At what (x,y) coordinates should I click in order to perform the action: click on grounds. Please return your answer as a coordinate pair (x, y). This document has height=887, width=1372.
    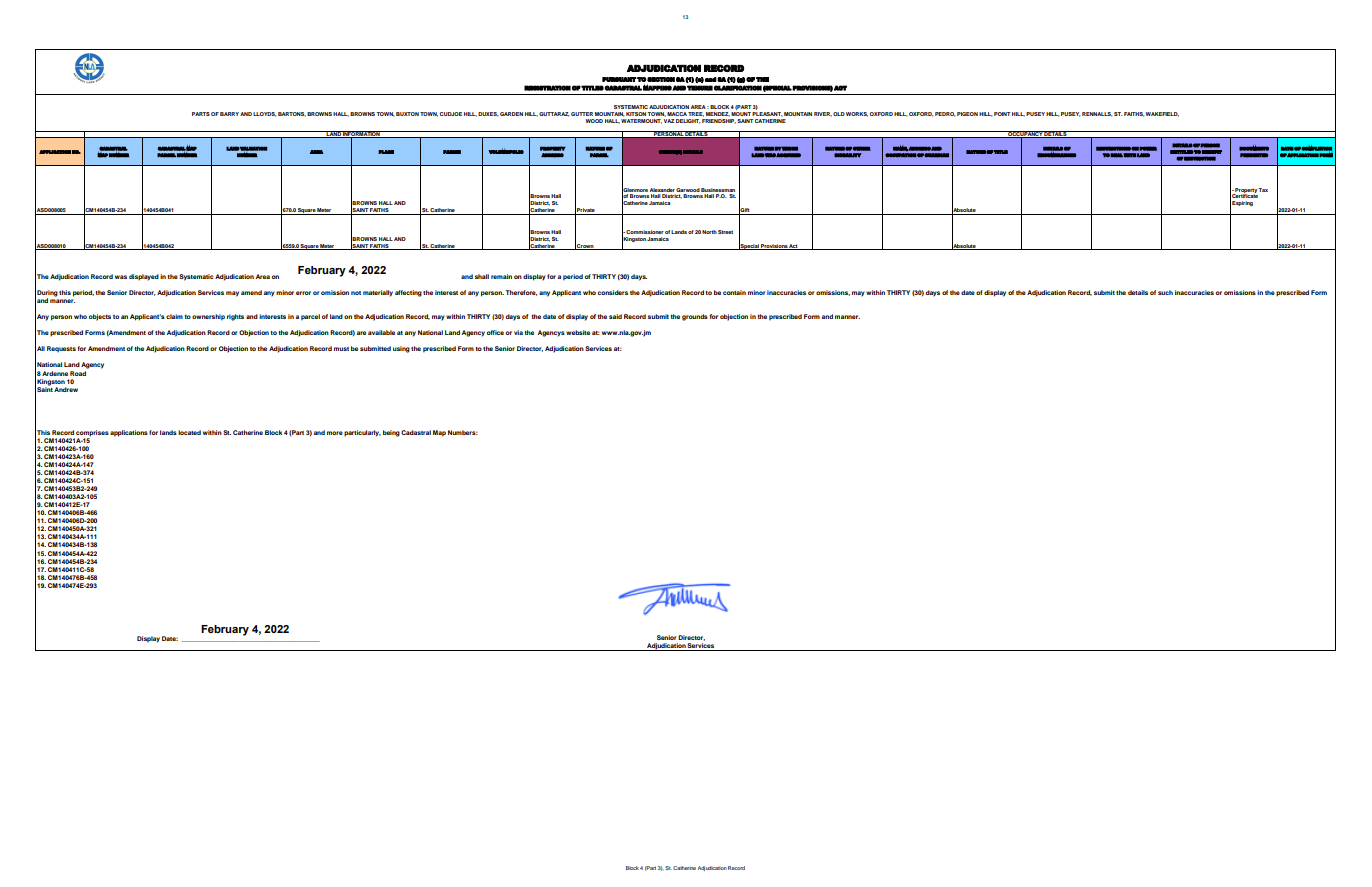
    Looking at the image, I should click on (695, 317).
